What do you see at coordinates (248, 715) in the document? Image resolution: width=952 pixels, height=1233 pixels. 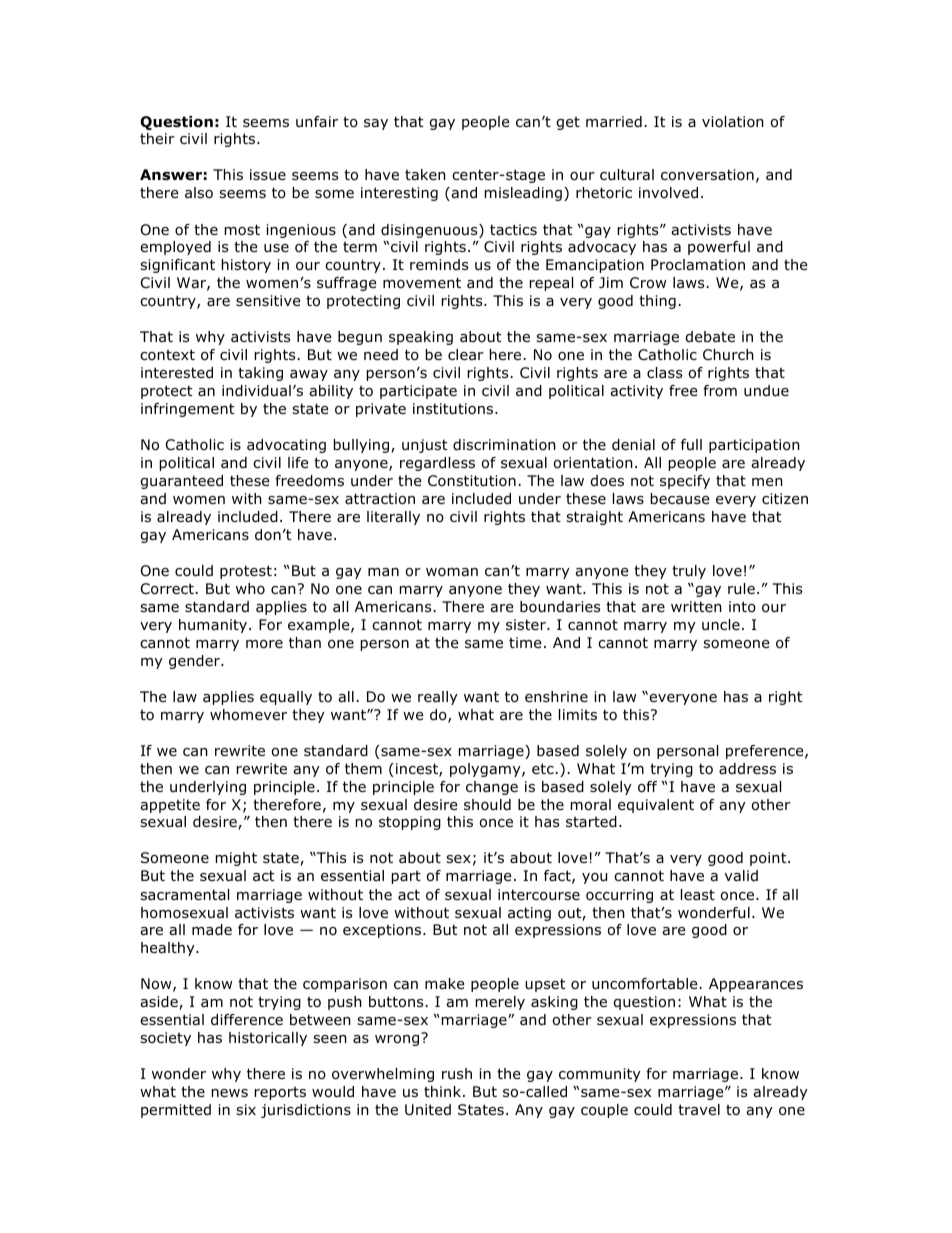 I see `whomever` at bounding box center [248, 715].
